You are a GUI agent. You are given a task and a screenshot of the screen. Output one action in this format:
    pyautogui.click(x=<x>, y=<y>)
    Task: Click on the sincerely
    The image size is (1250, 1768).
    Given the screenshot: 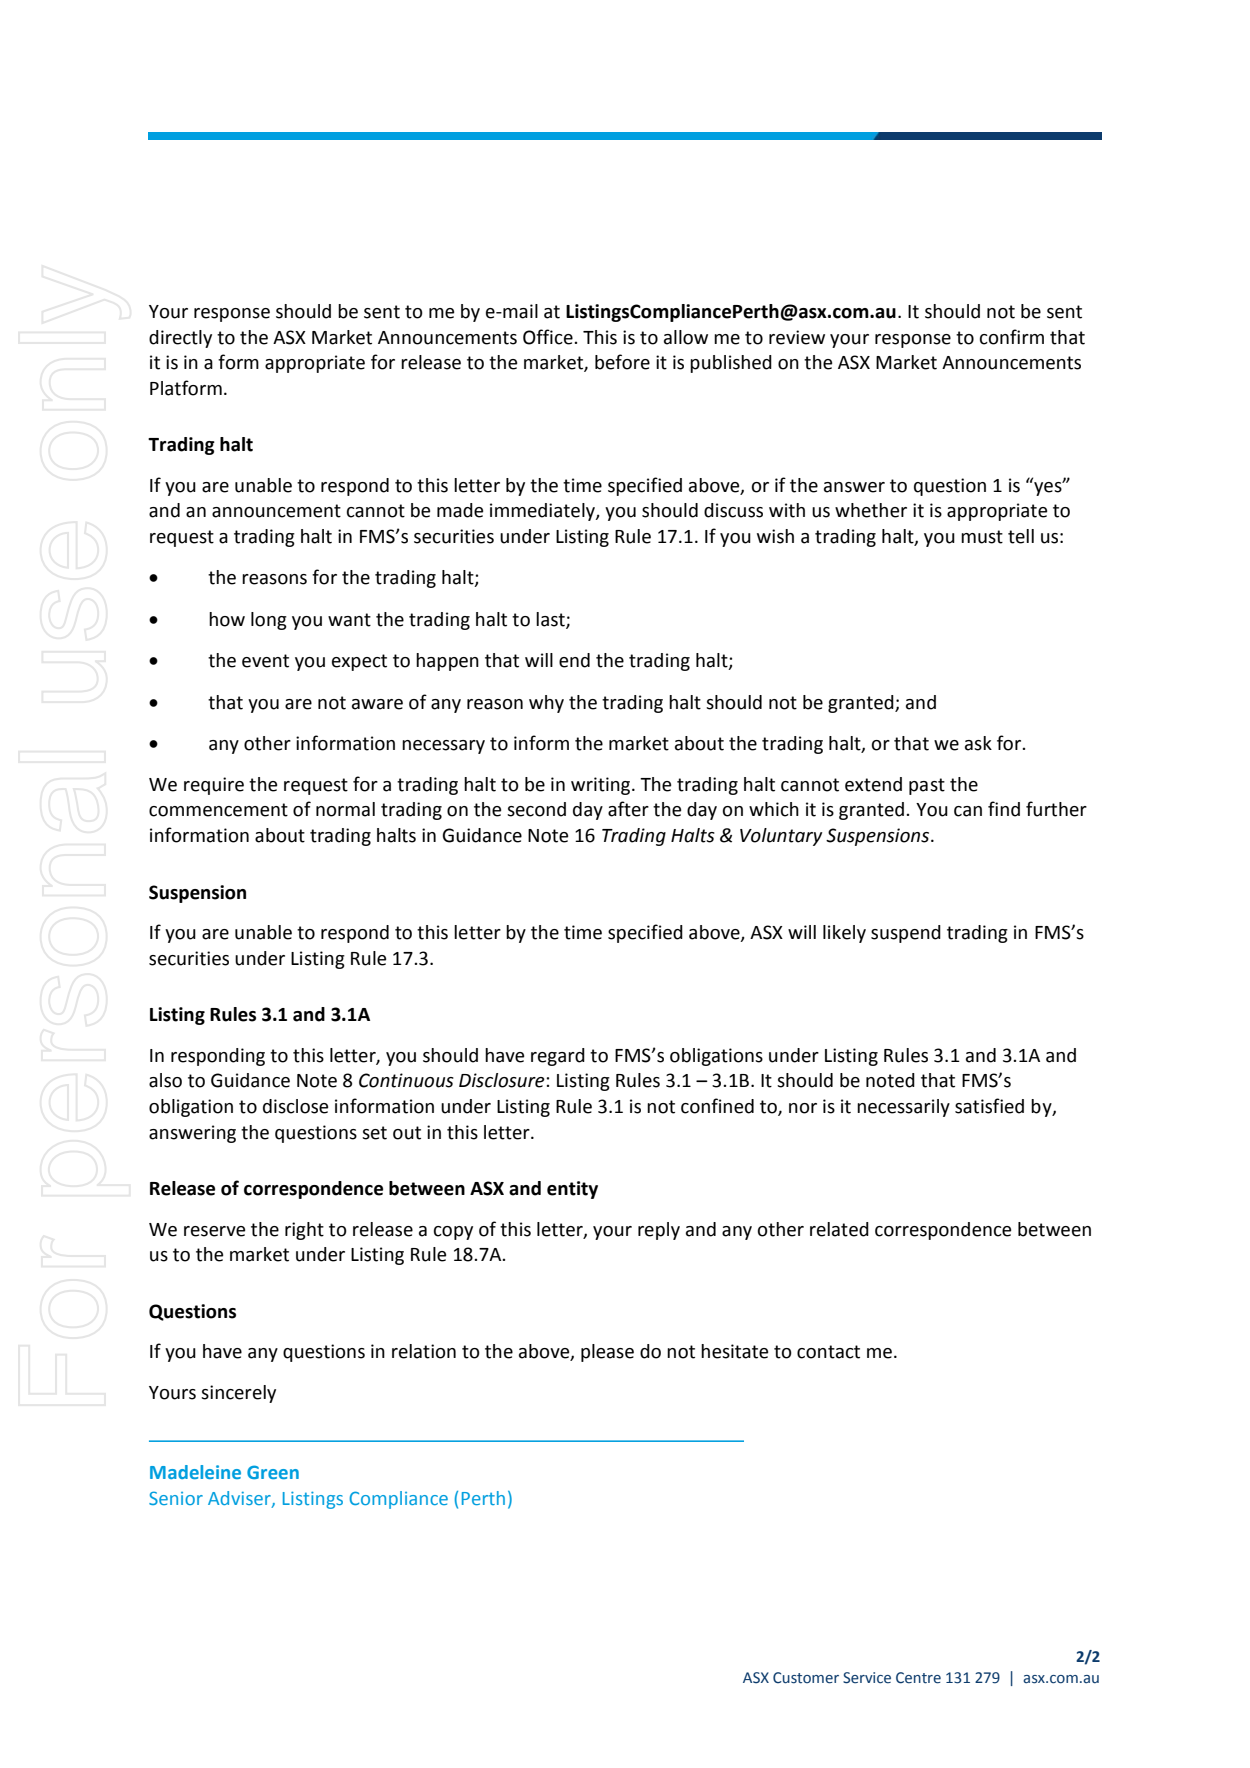 What is the action you would take?
    pyautogui.click(x=238, y=1394)
